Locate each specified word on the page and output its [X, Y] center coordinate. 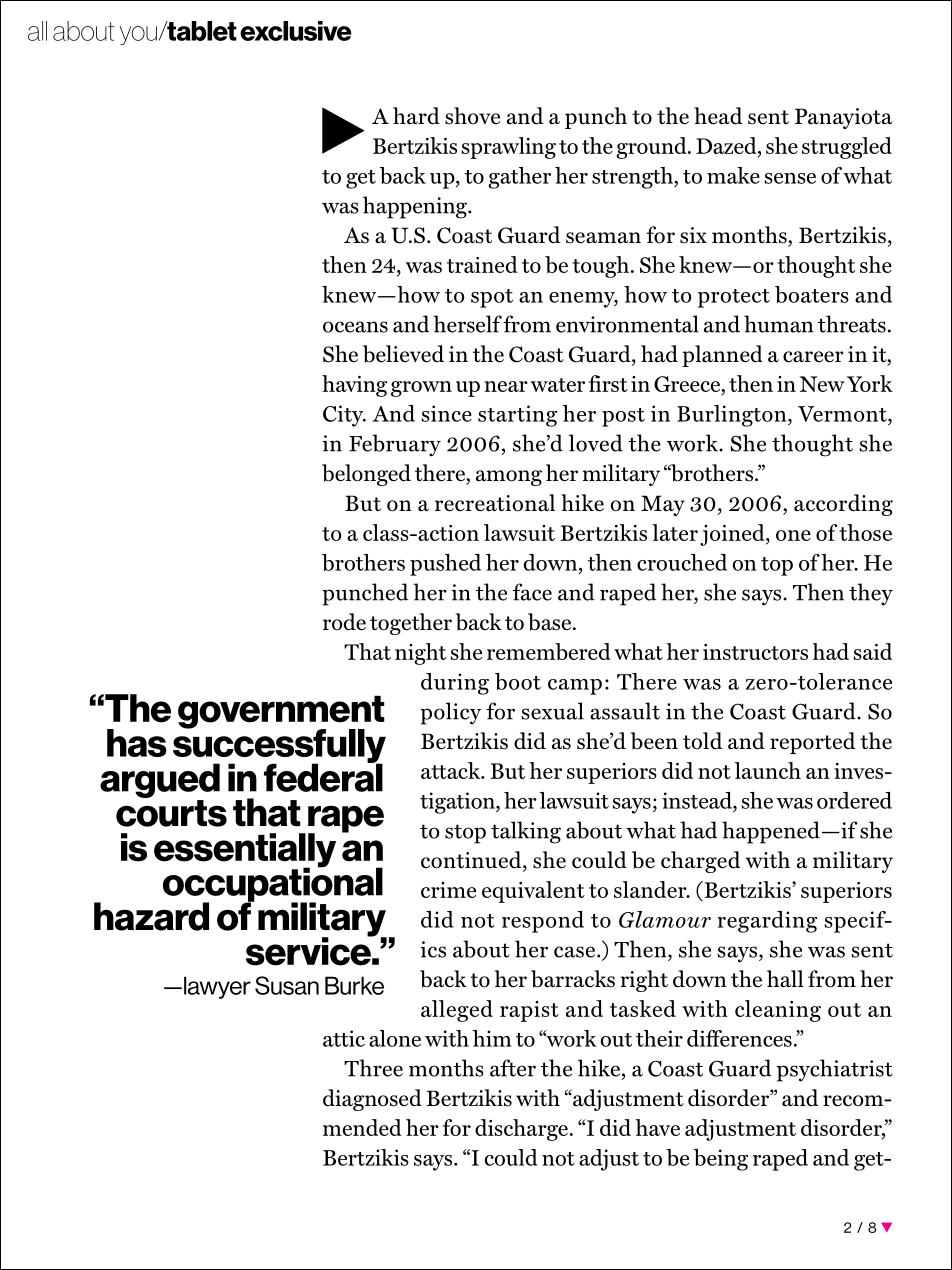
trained [482, 264]
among [509, 478]
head [718, 116]
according [843, 505]
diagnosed [372, 1100]
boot [518, 681]
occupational [273, 884]
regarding [767, 922]
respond [543, 922]
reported [812, 743]
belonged [366, 475]
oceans [355, 327]
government [281, 713]
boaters [812, 294]
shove [472, 116]
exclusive [296, 31]
